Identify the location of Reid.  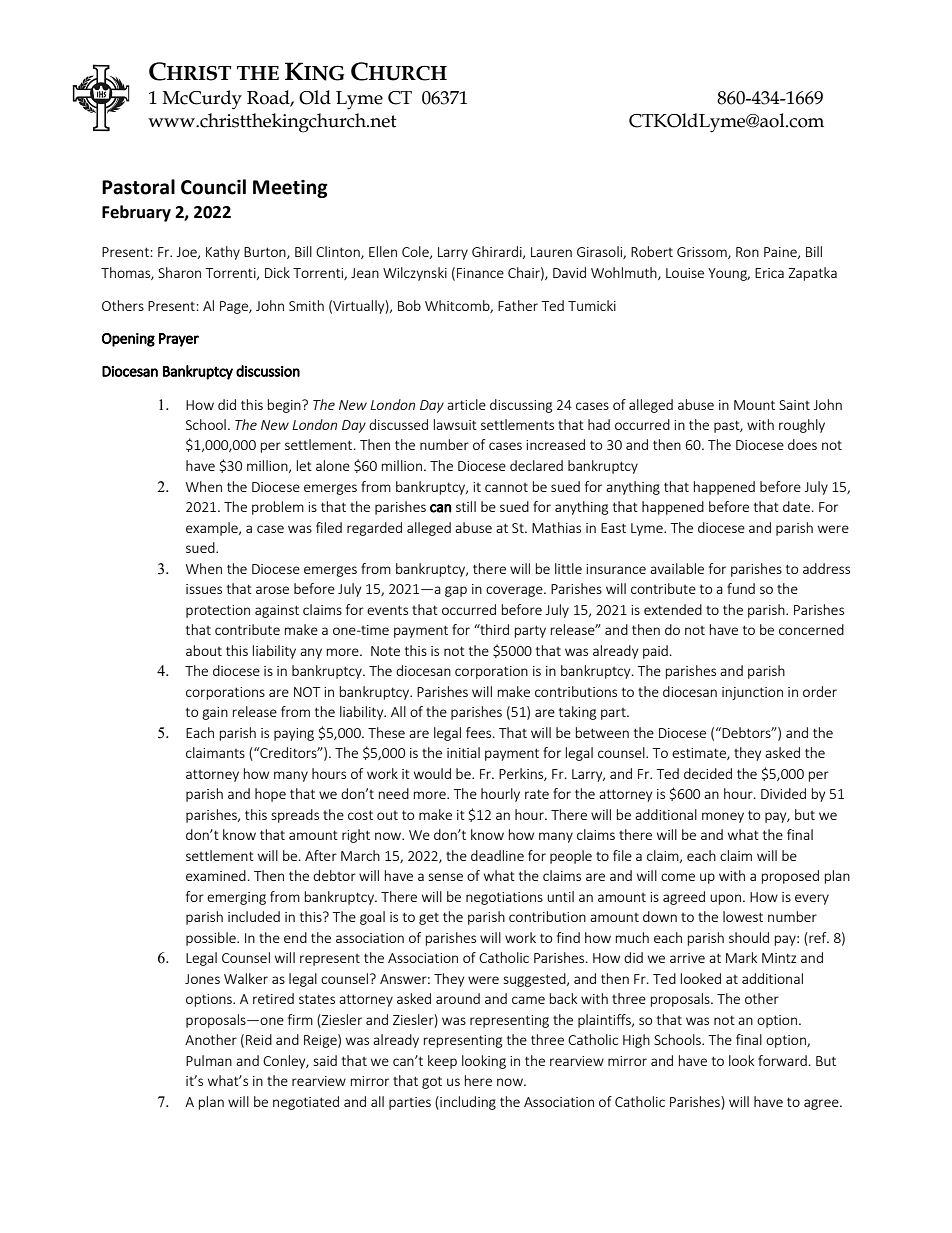
(259, 1039).
